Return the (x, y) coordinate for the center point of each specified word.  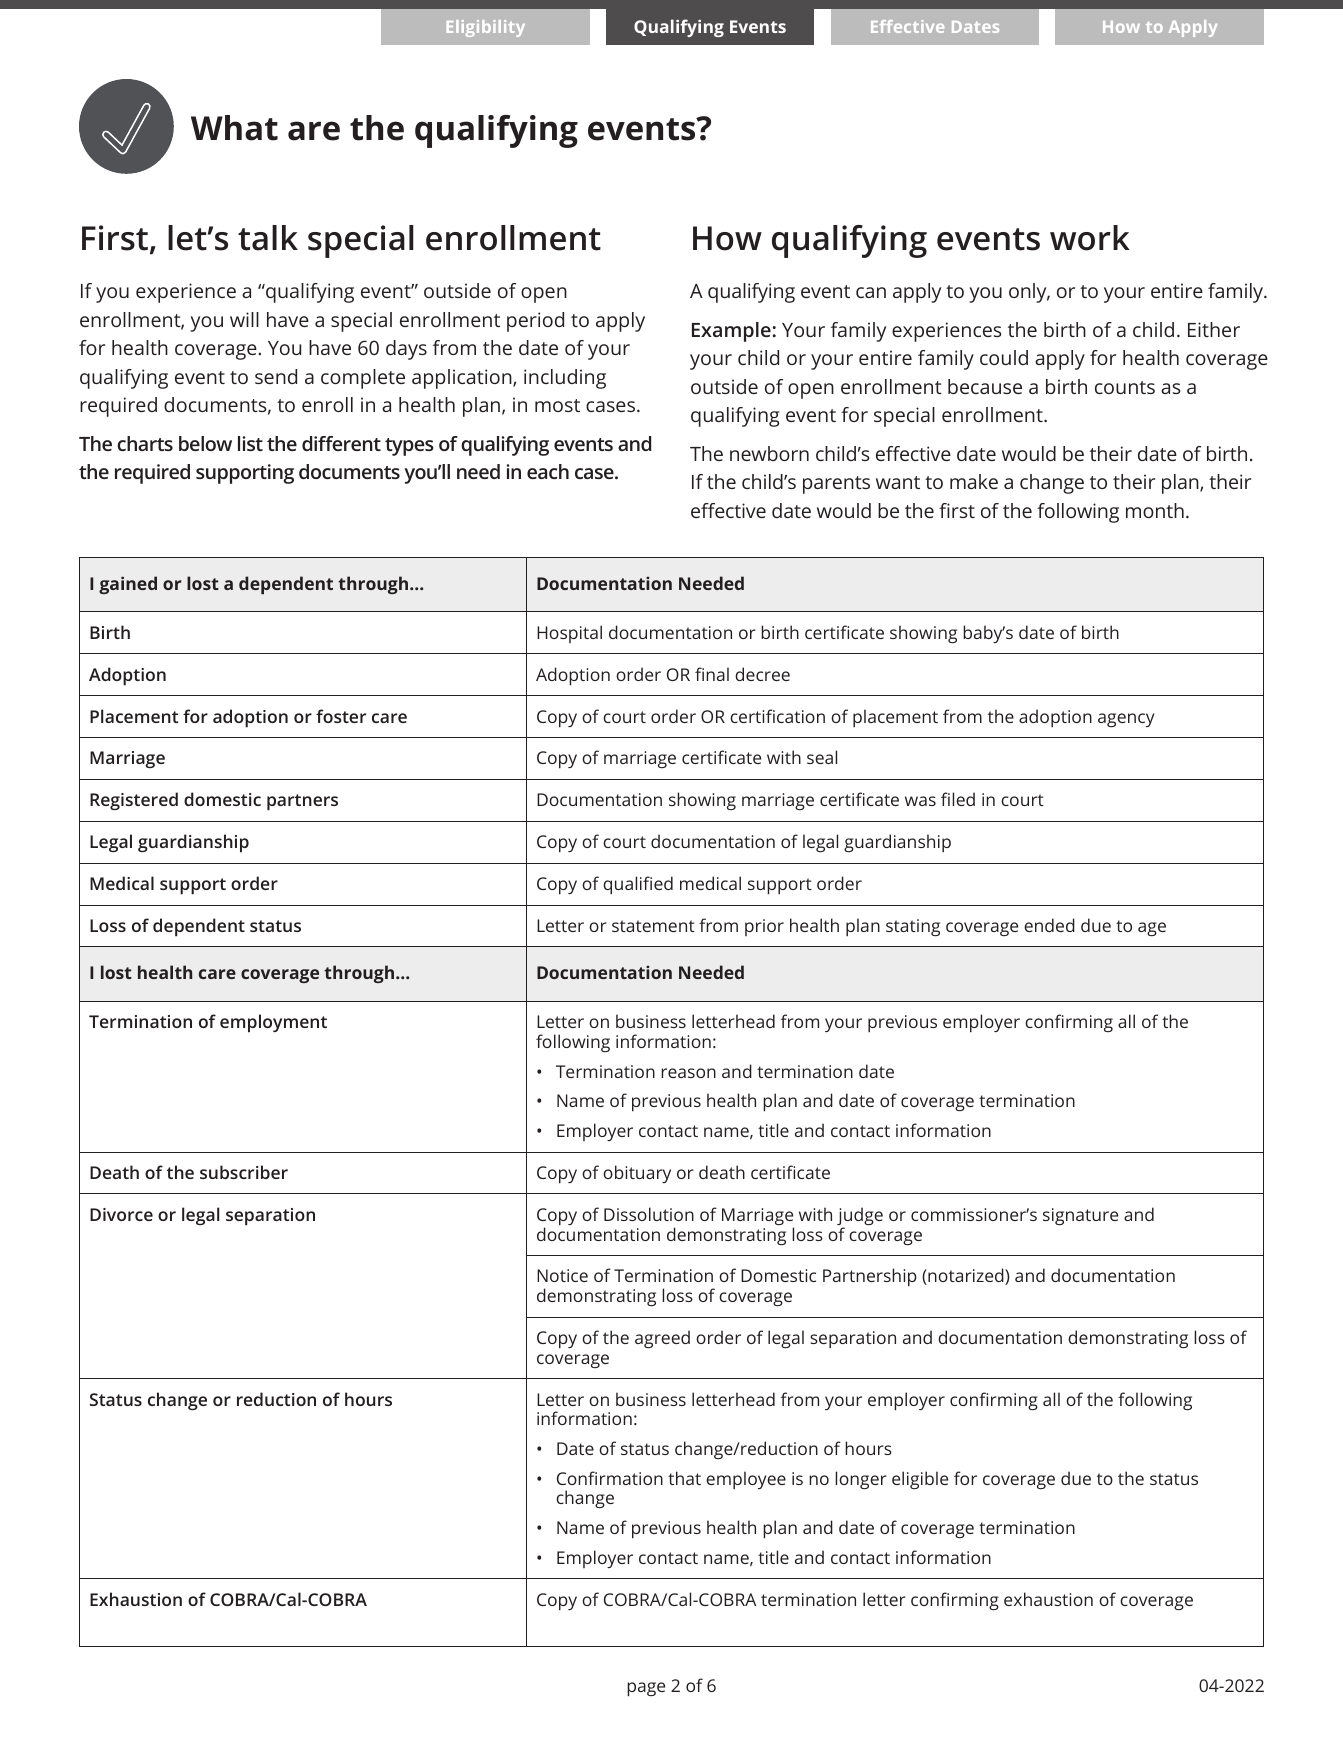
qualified (638, 885)
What (234, 128)
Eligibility (486, 28)
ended (1049, 925)
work (1090, 238)
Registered (134, 801)
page (646, 1689)
